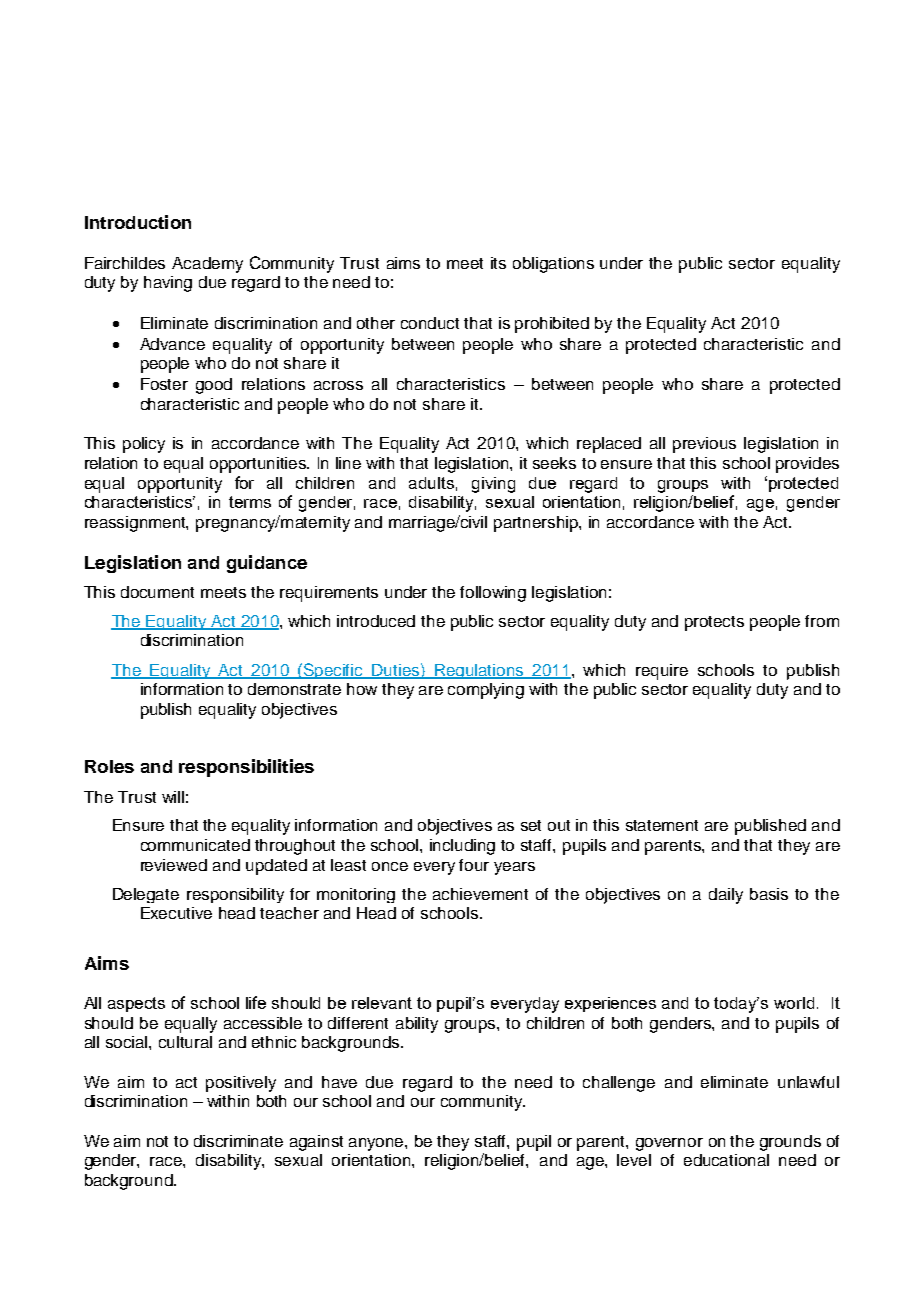 Image resolution: width=924 pixels, height=1308 pixels. Describe the element at coordinates (238, 1141) in the page. I see `discriminate` at that location.
